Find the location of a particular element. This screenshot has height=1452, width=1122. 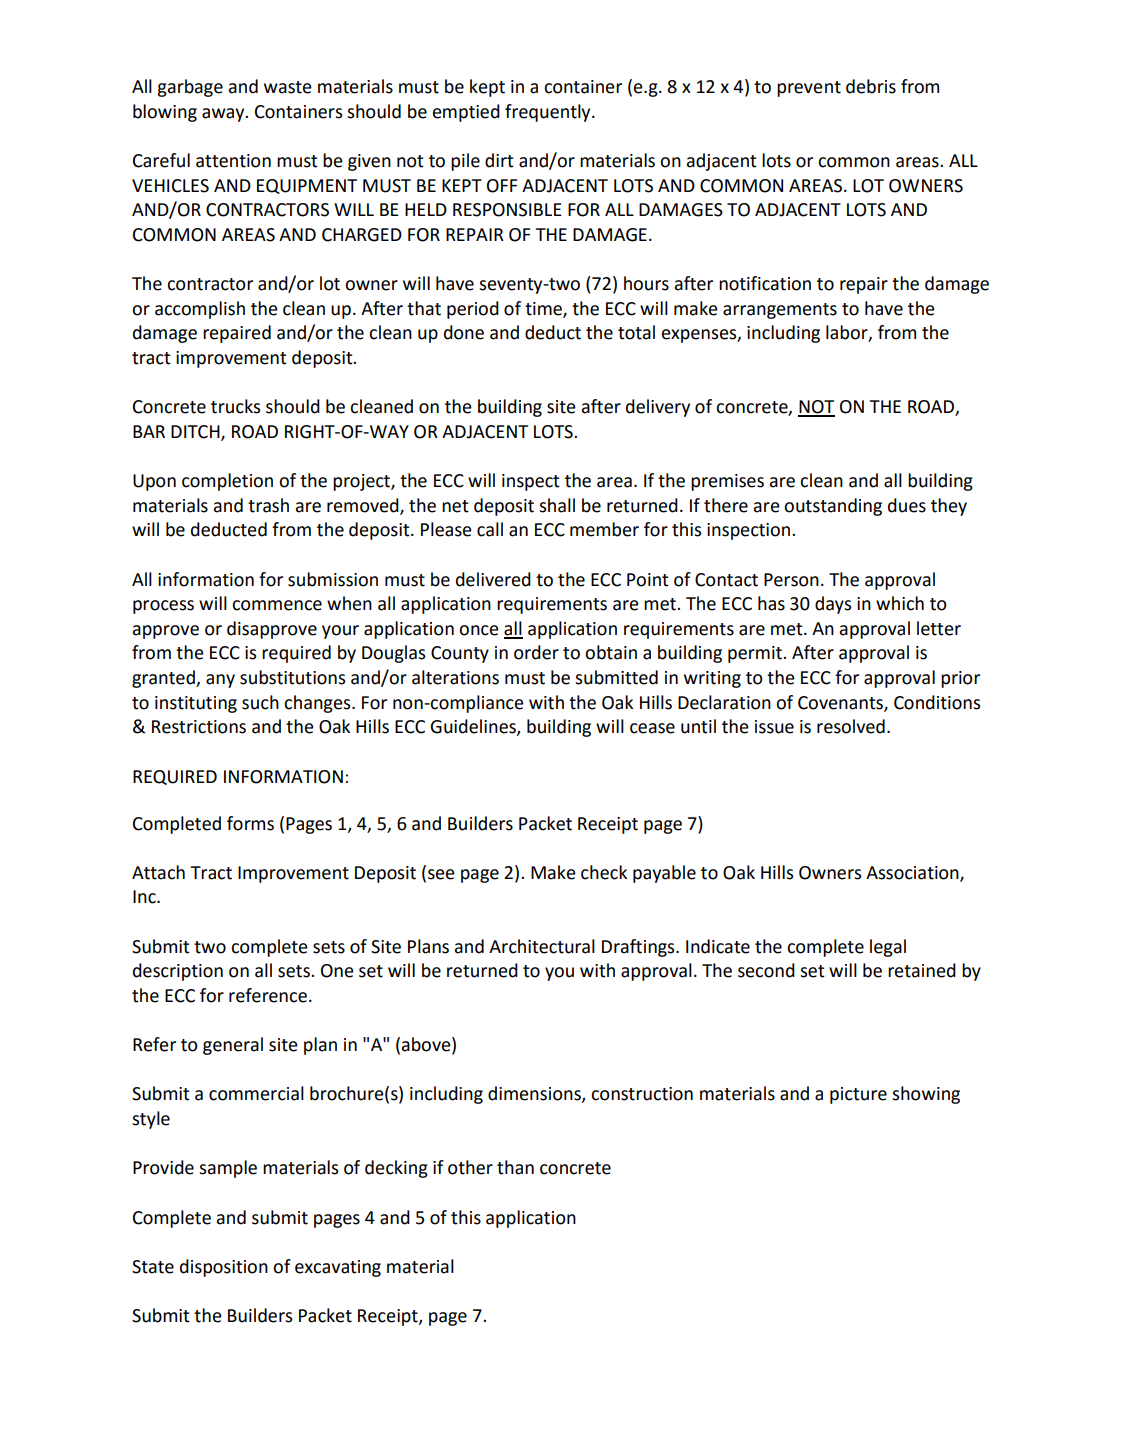

disposition is located at coordinates (224, 1268).
